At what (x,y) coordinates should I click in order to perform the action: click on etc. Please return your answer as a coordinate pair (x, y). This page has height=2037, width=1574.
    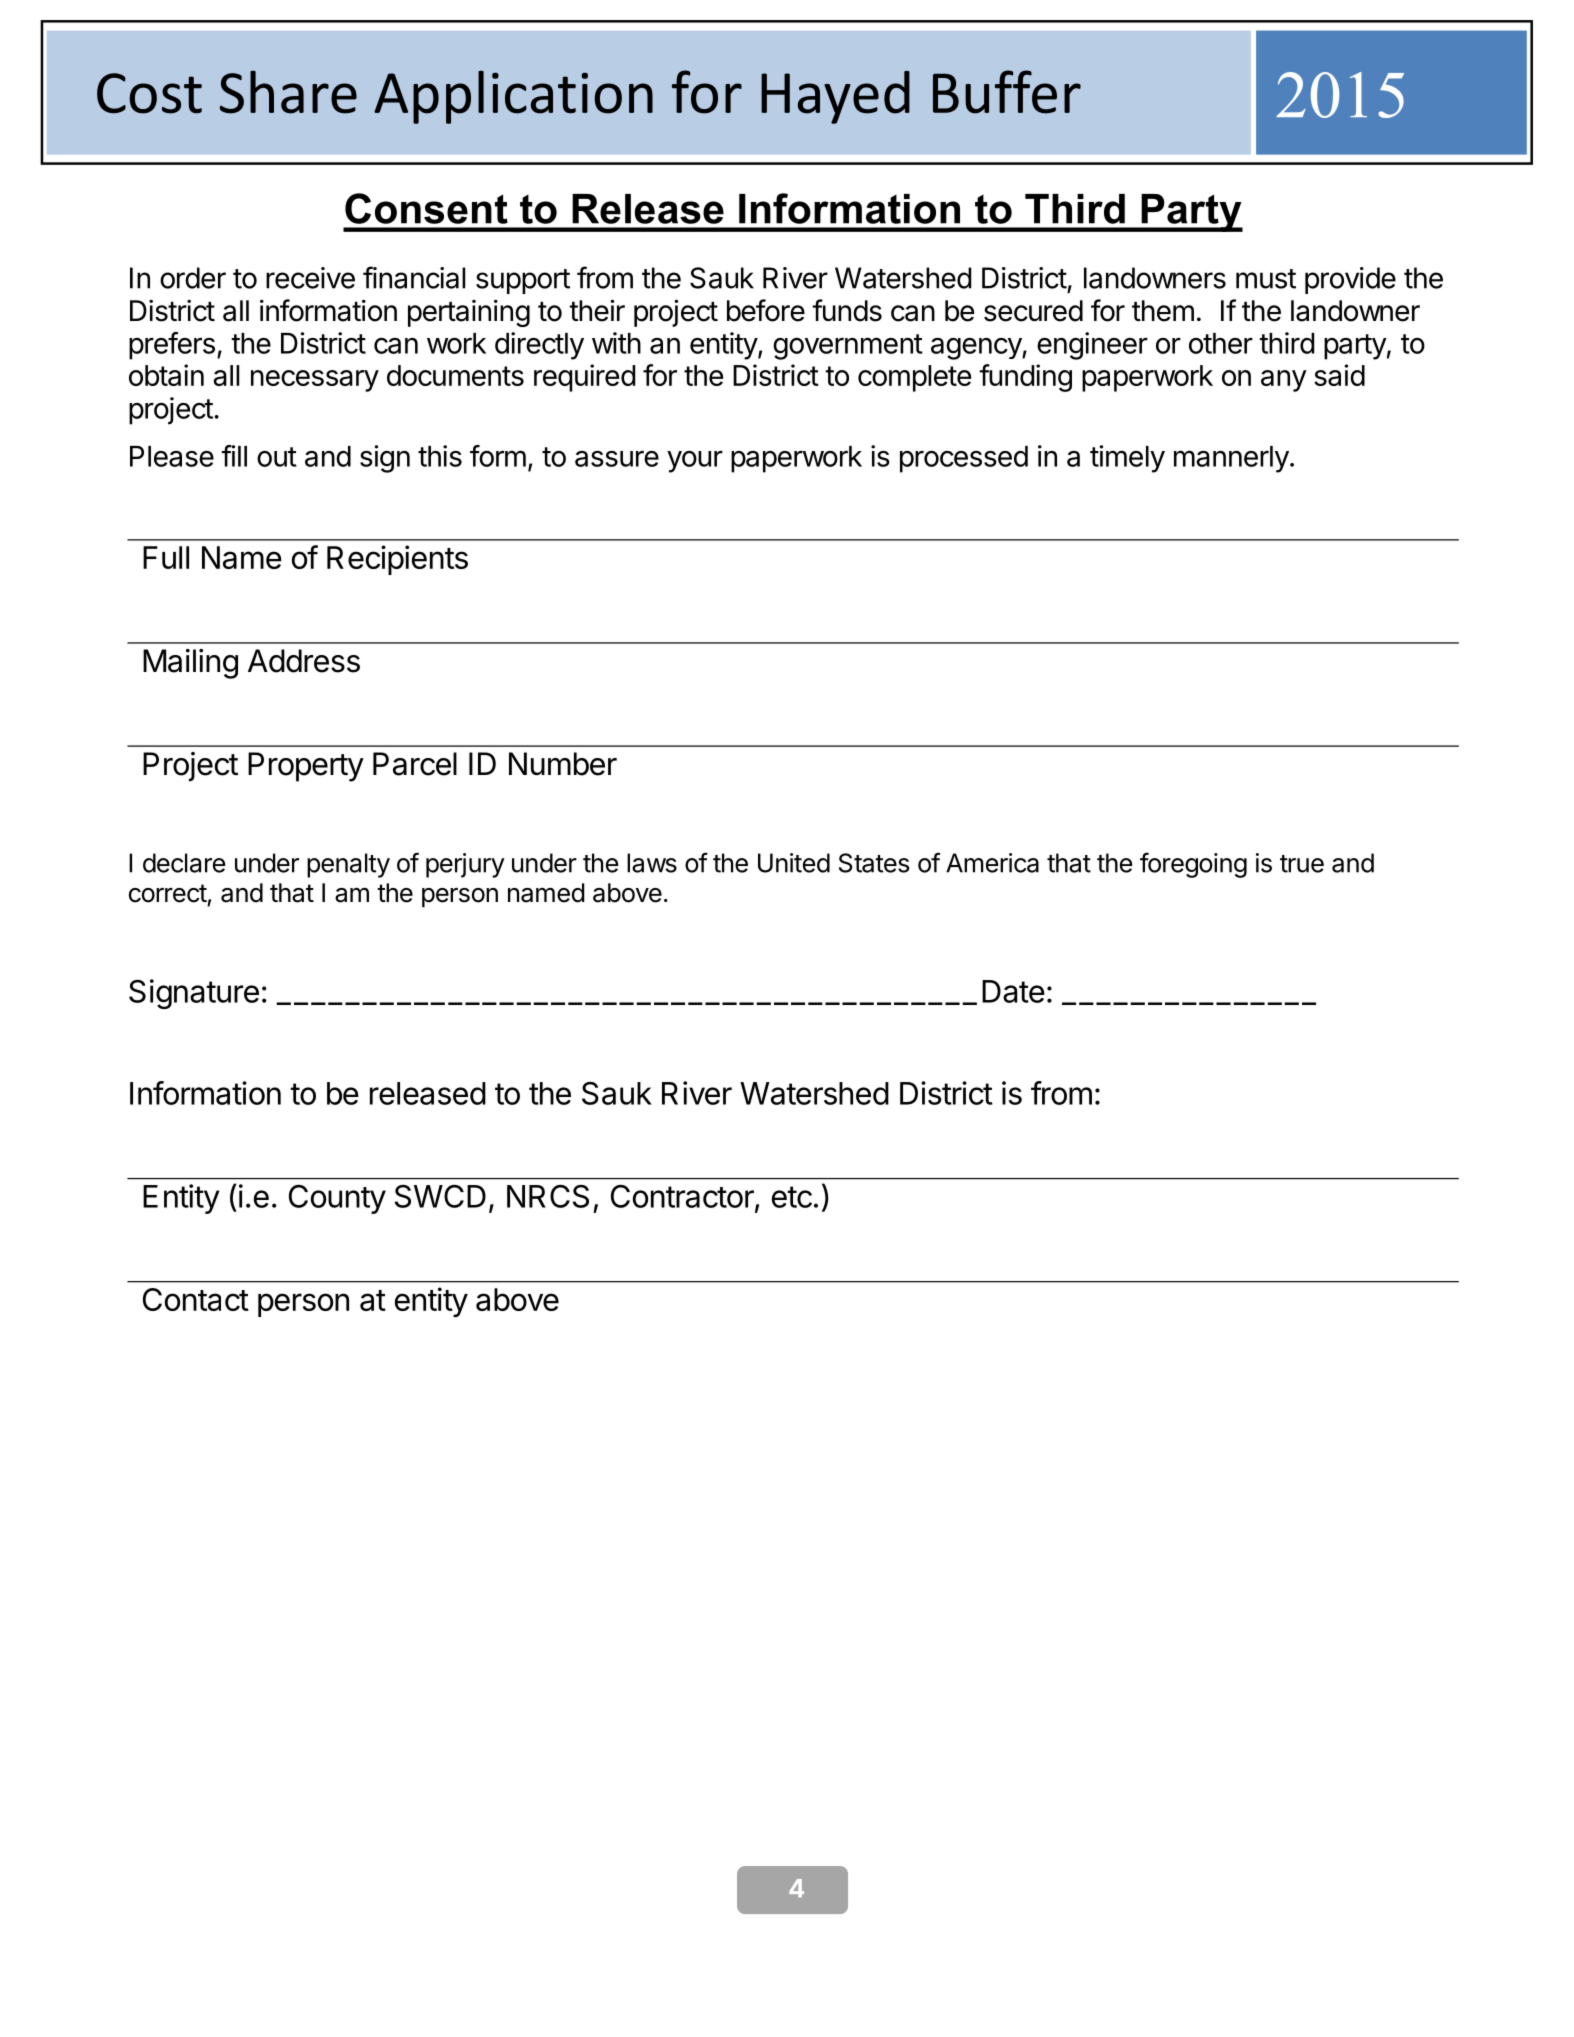
    Looking at the image, I should click on (792, 1197).
